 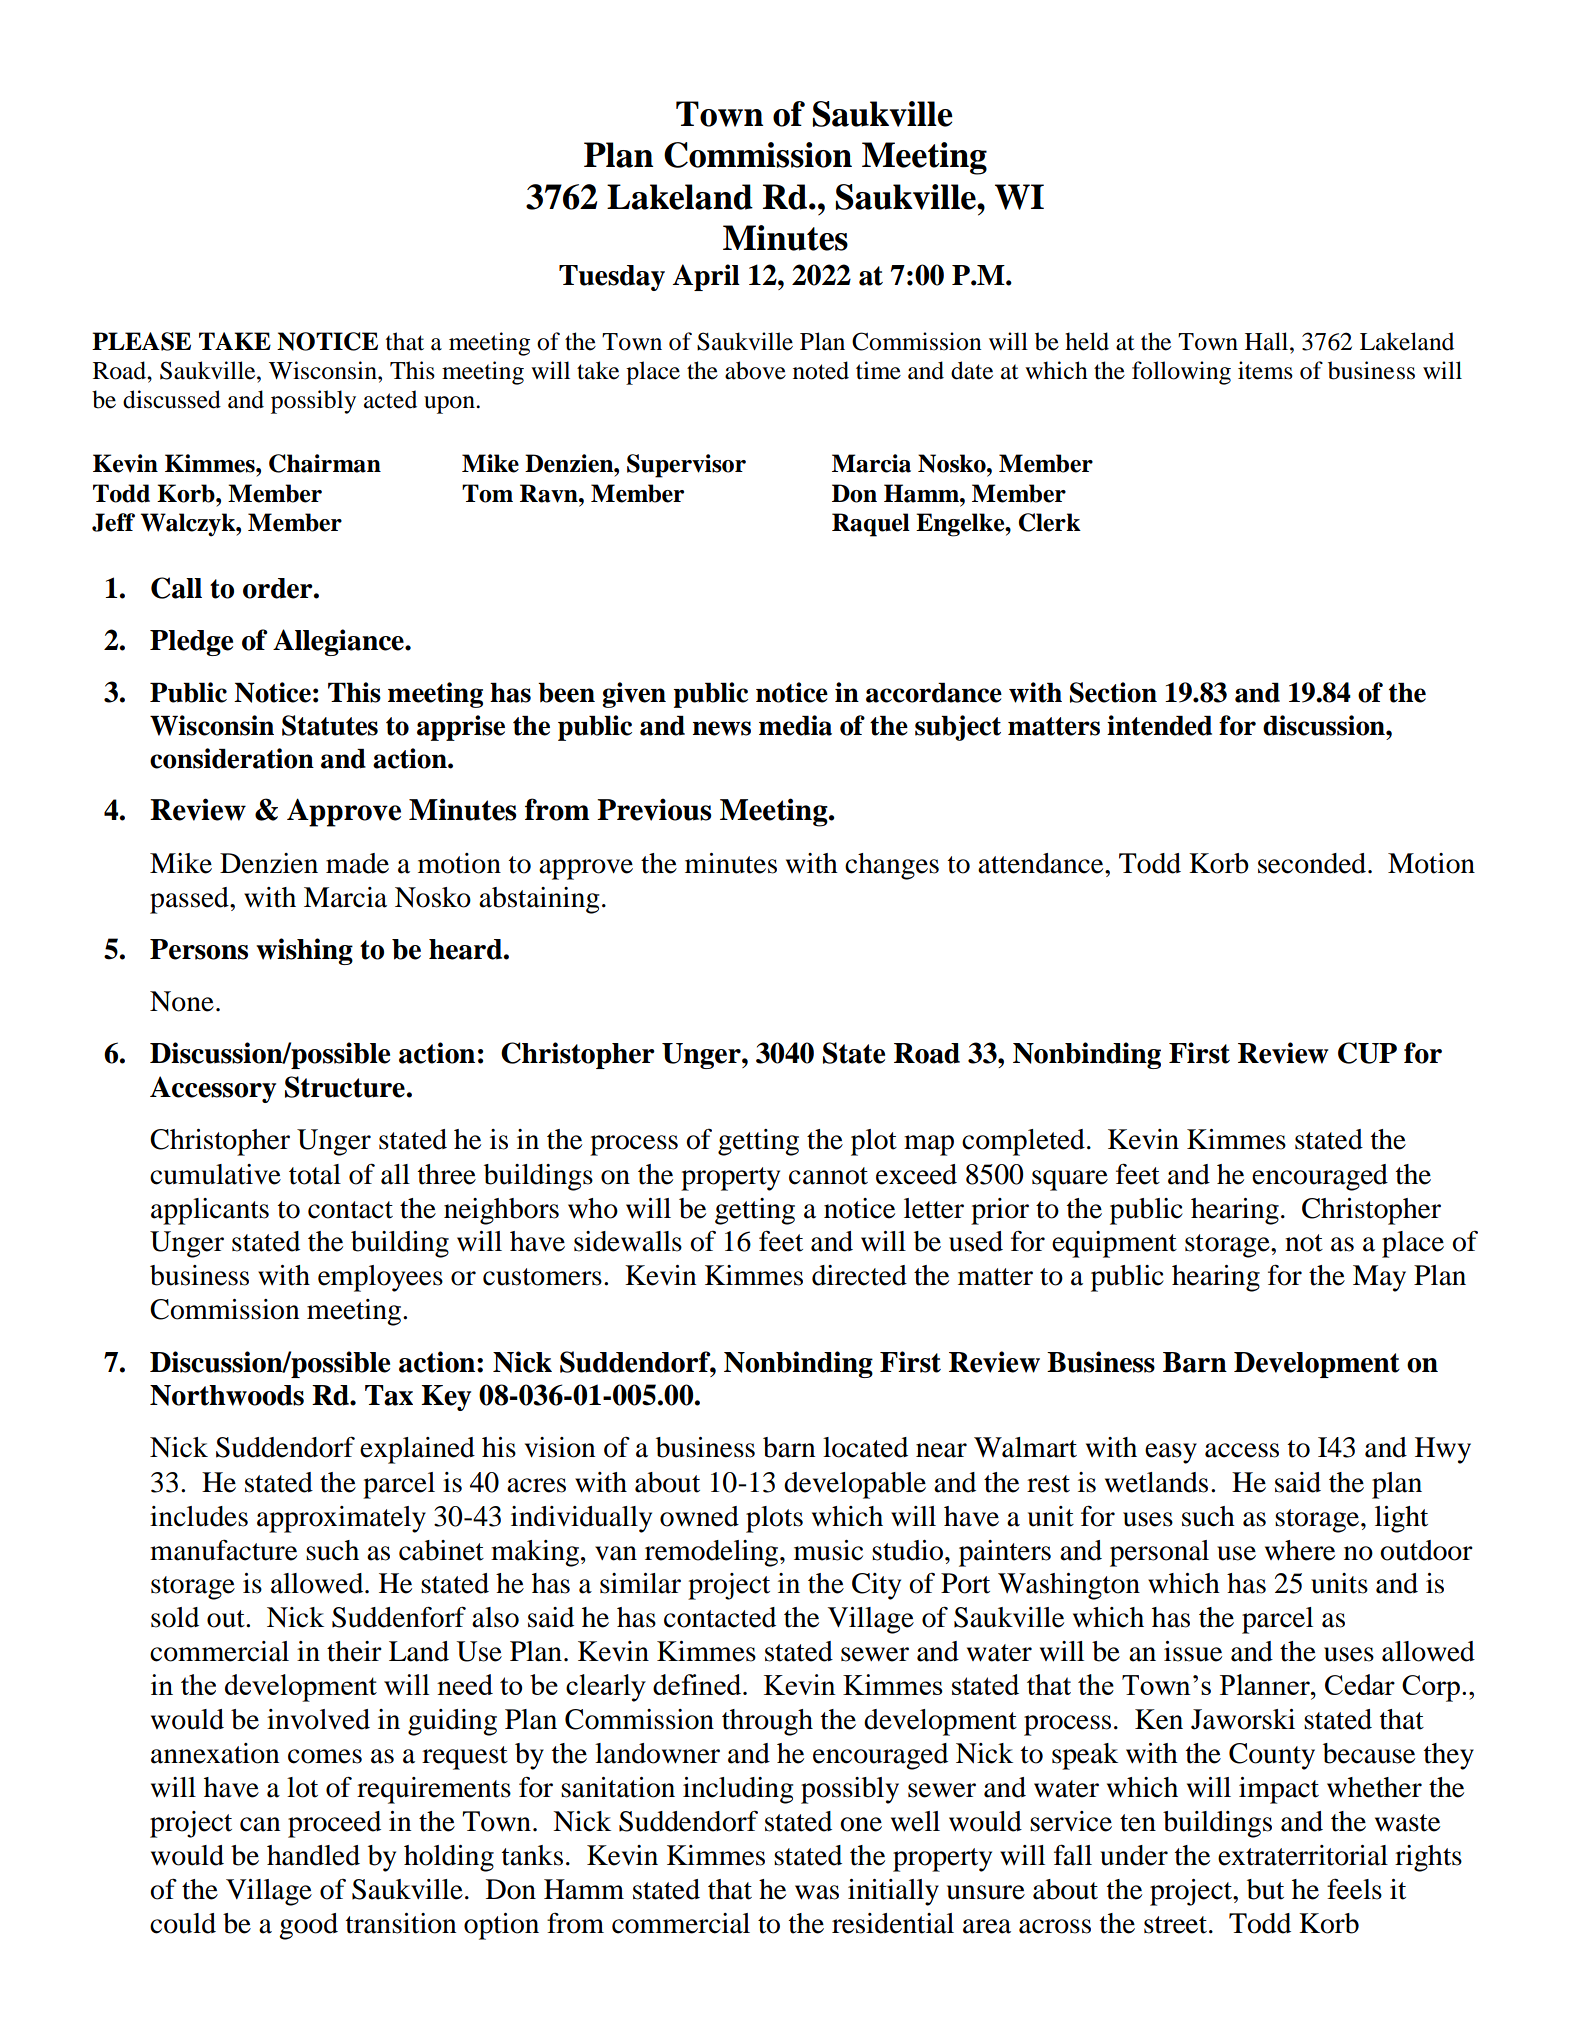 What do you see at coordinates (341, 1519) in the screenshot?
I see `approximately` at bounding box center [341, 1519].
